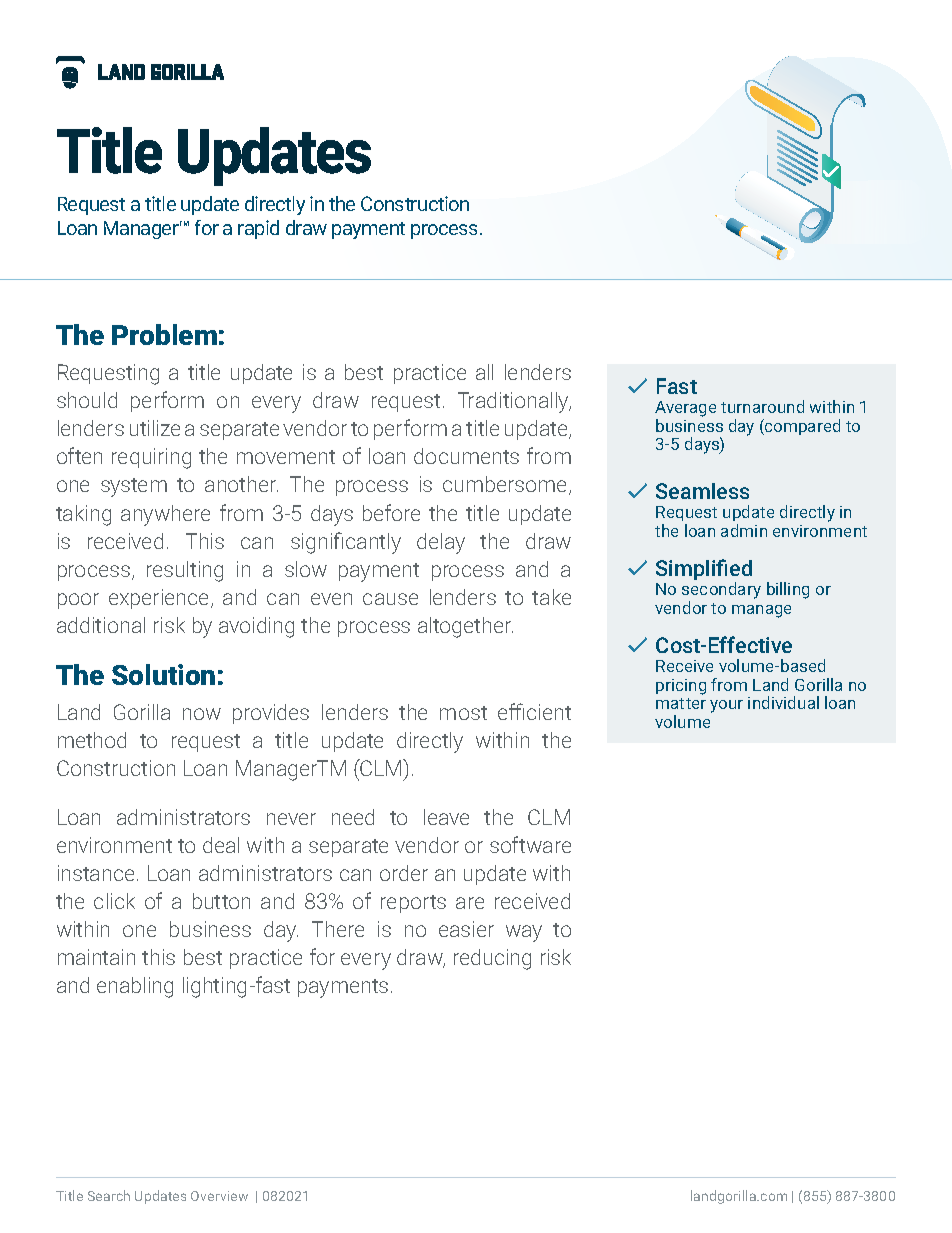  Describe the element at coordinates (463, 713) in the screenshot. I see `most` at that location.
